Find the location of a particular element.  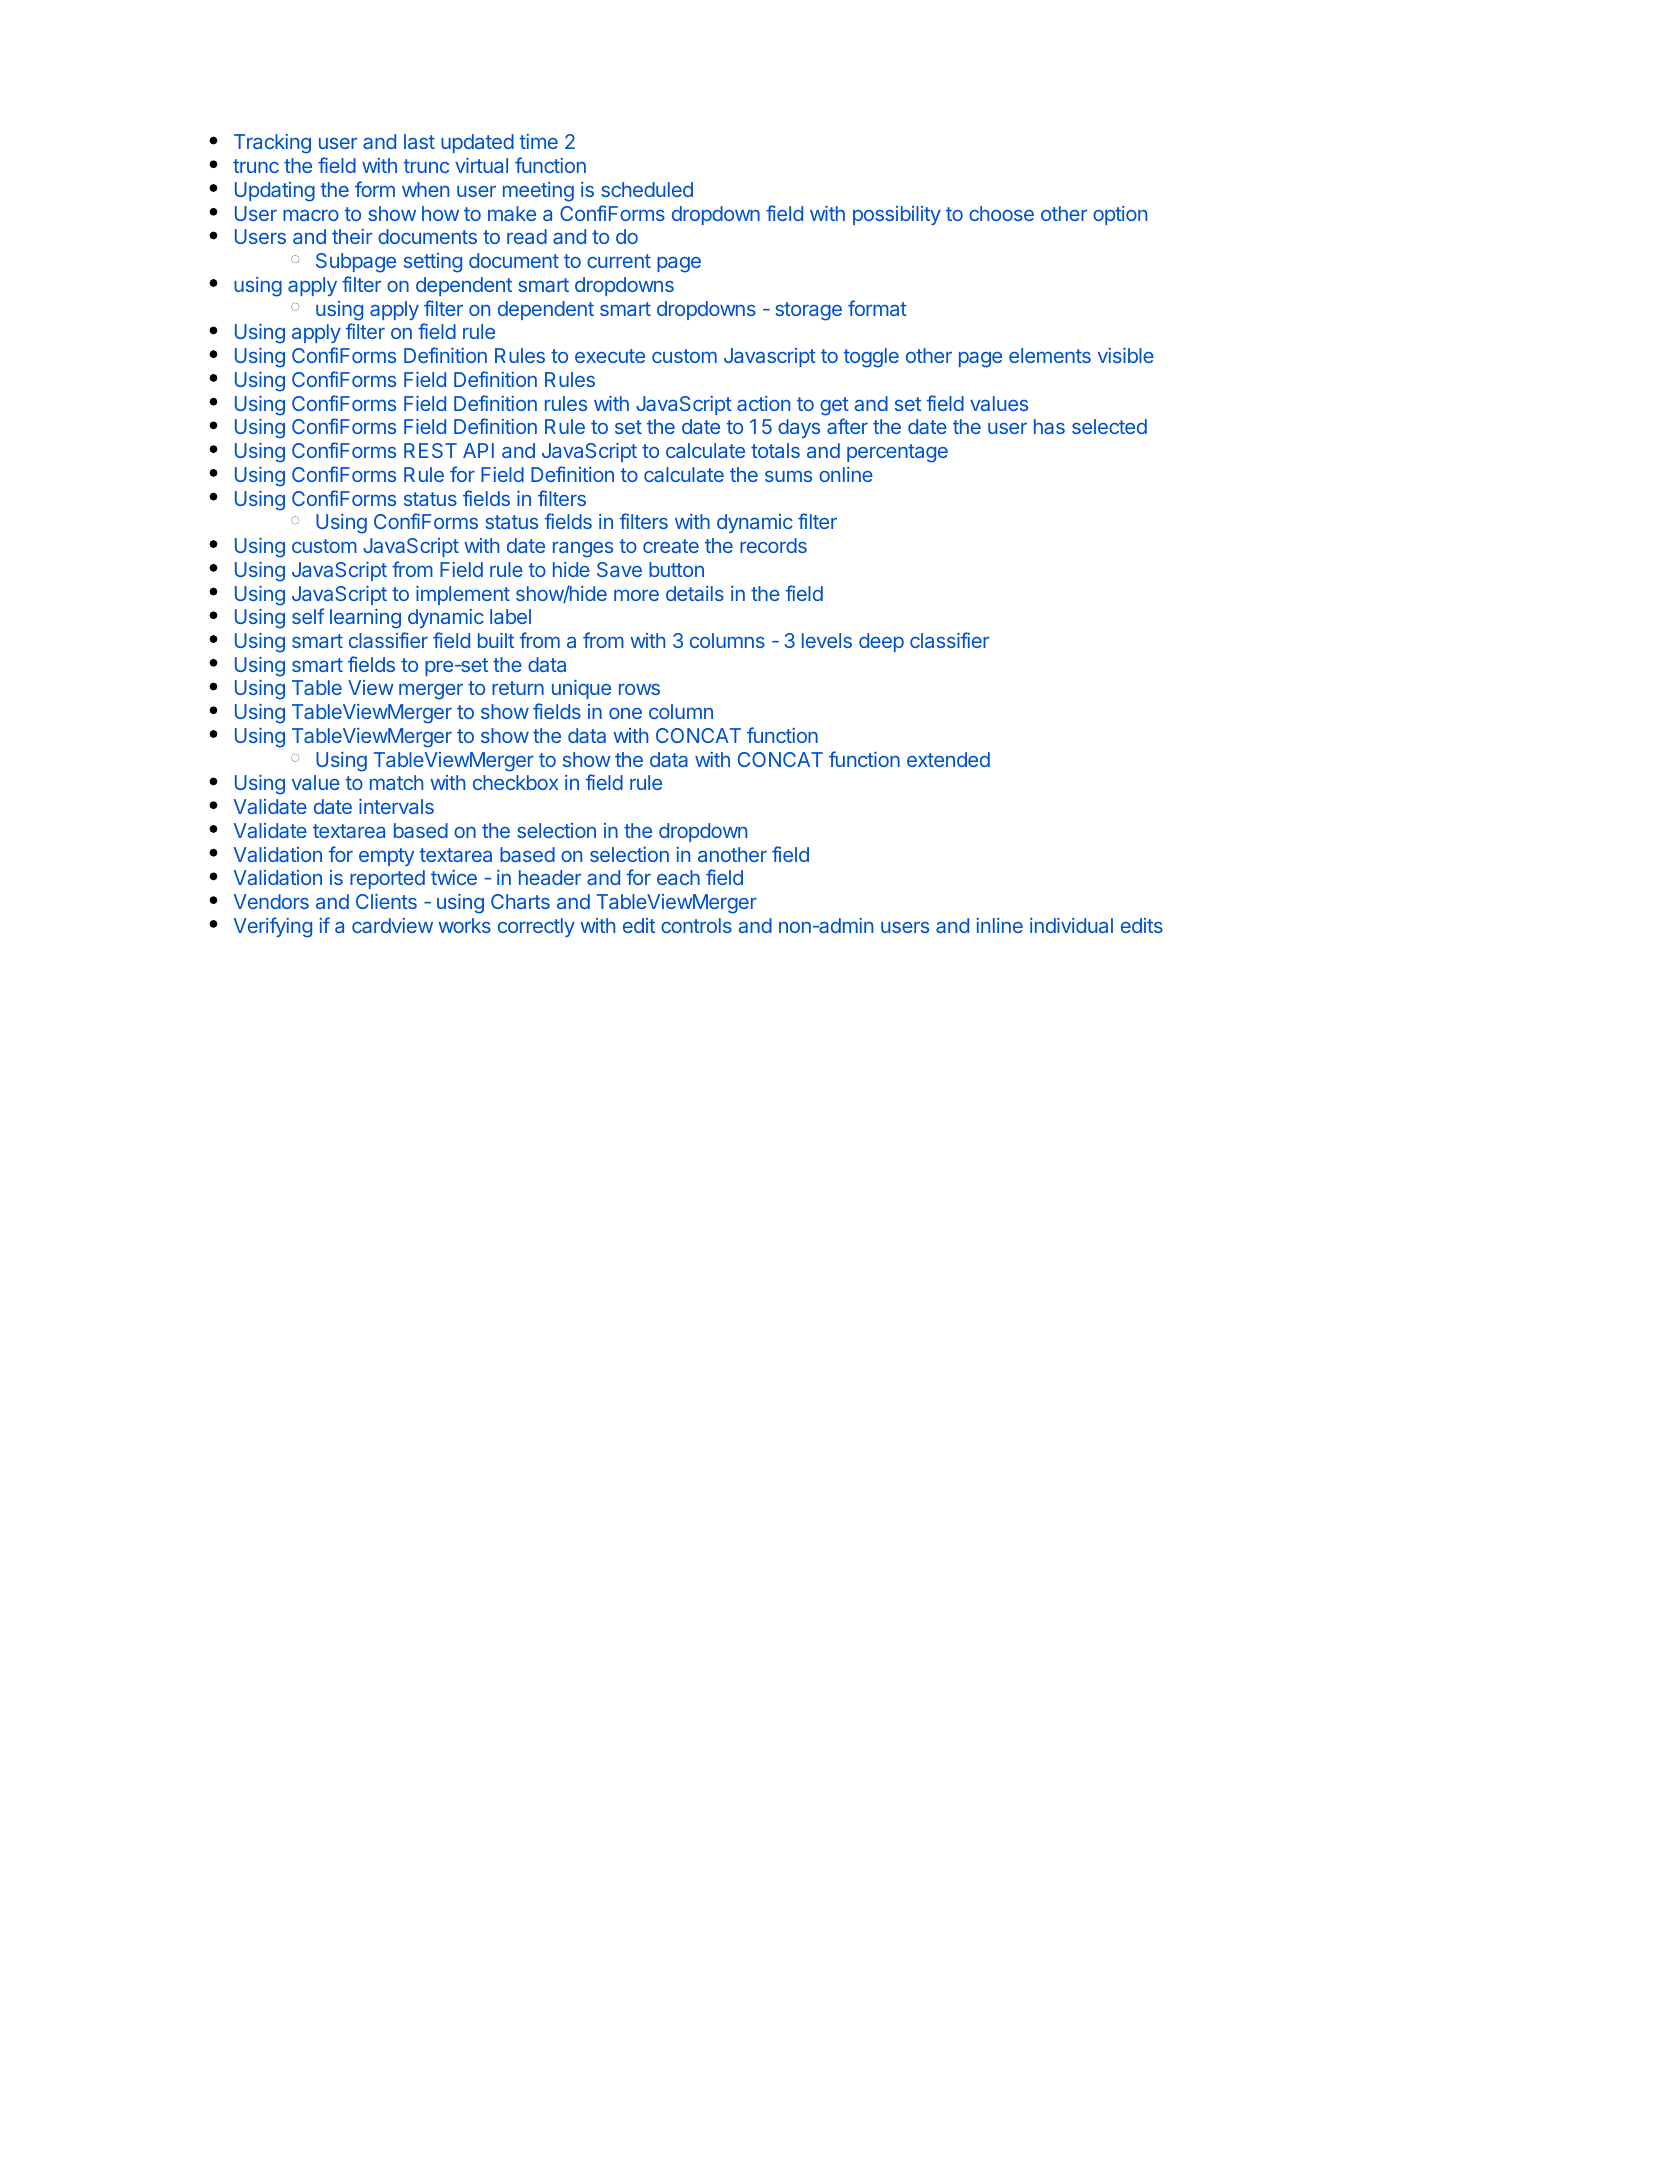

Clients is located at coordinates (386, 901).
